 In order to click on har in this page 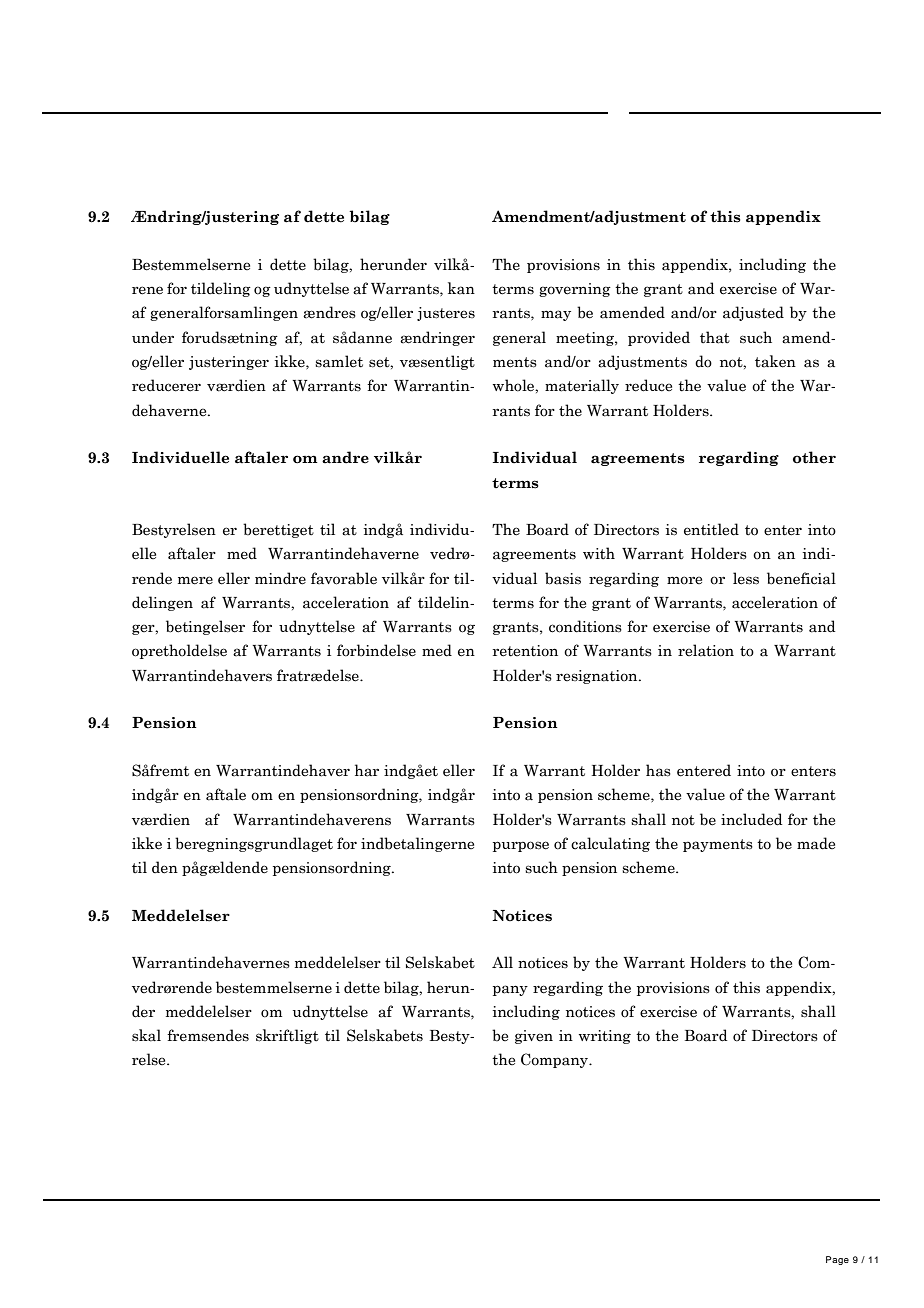, I will do `click(367, 770)`.
